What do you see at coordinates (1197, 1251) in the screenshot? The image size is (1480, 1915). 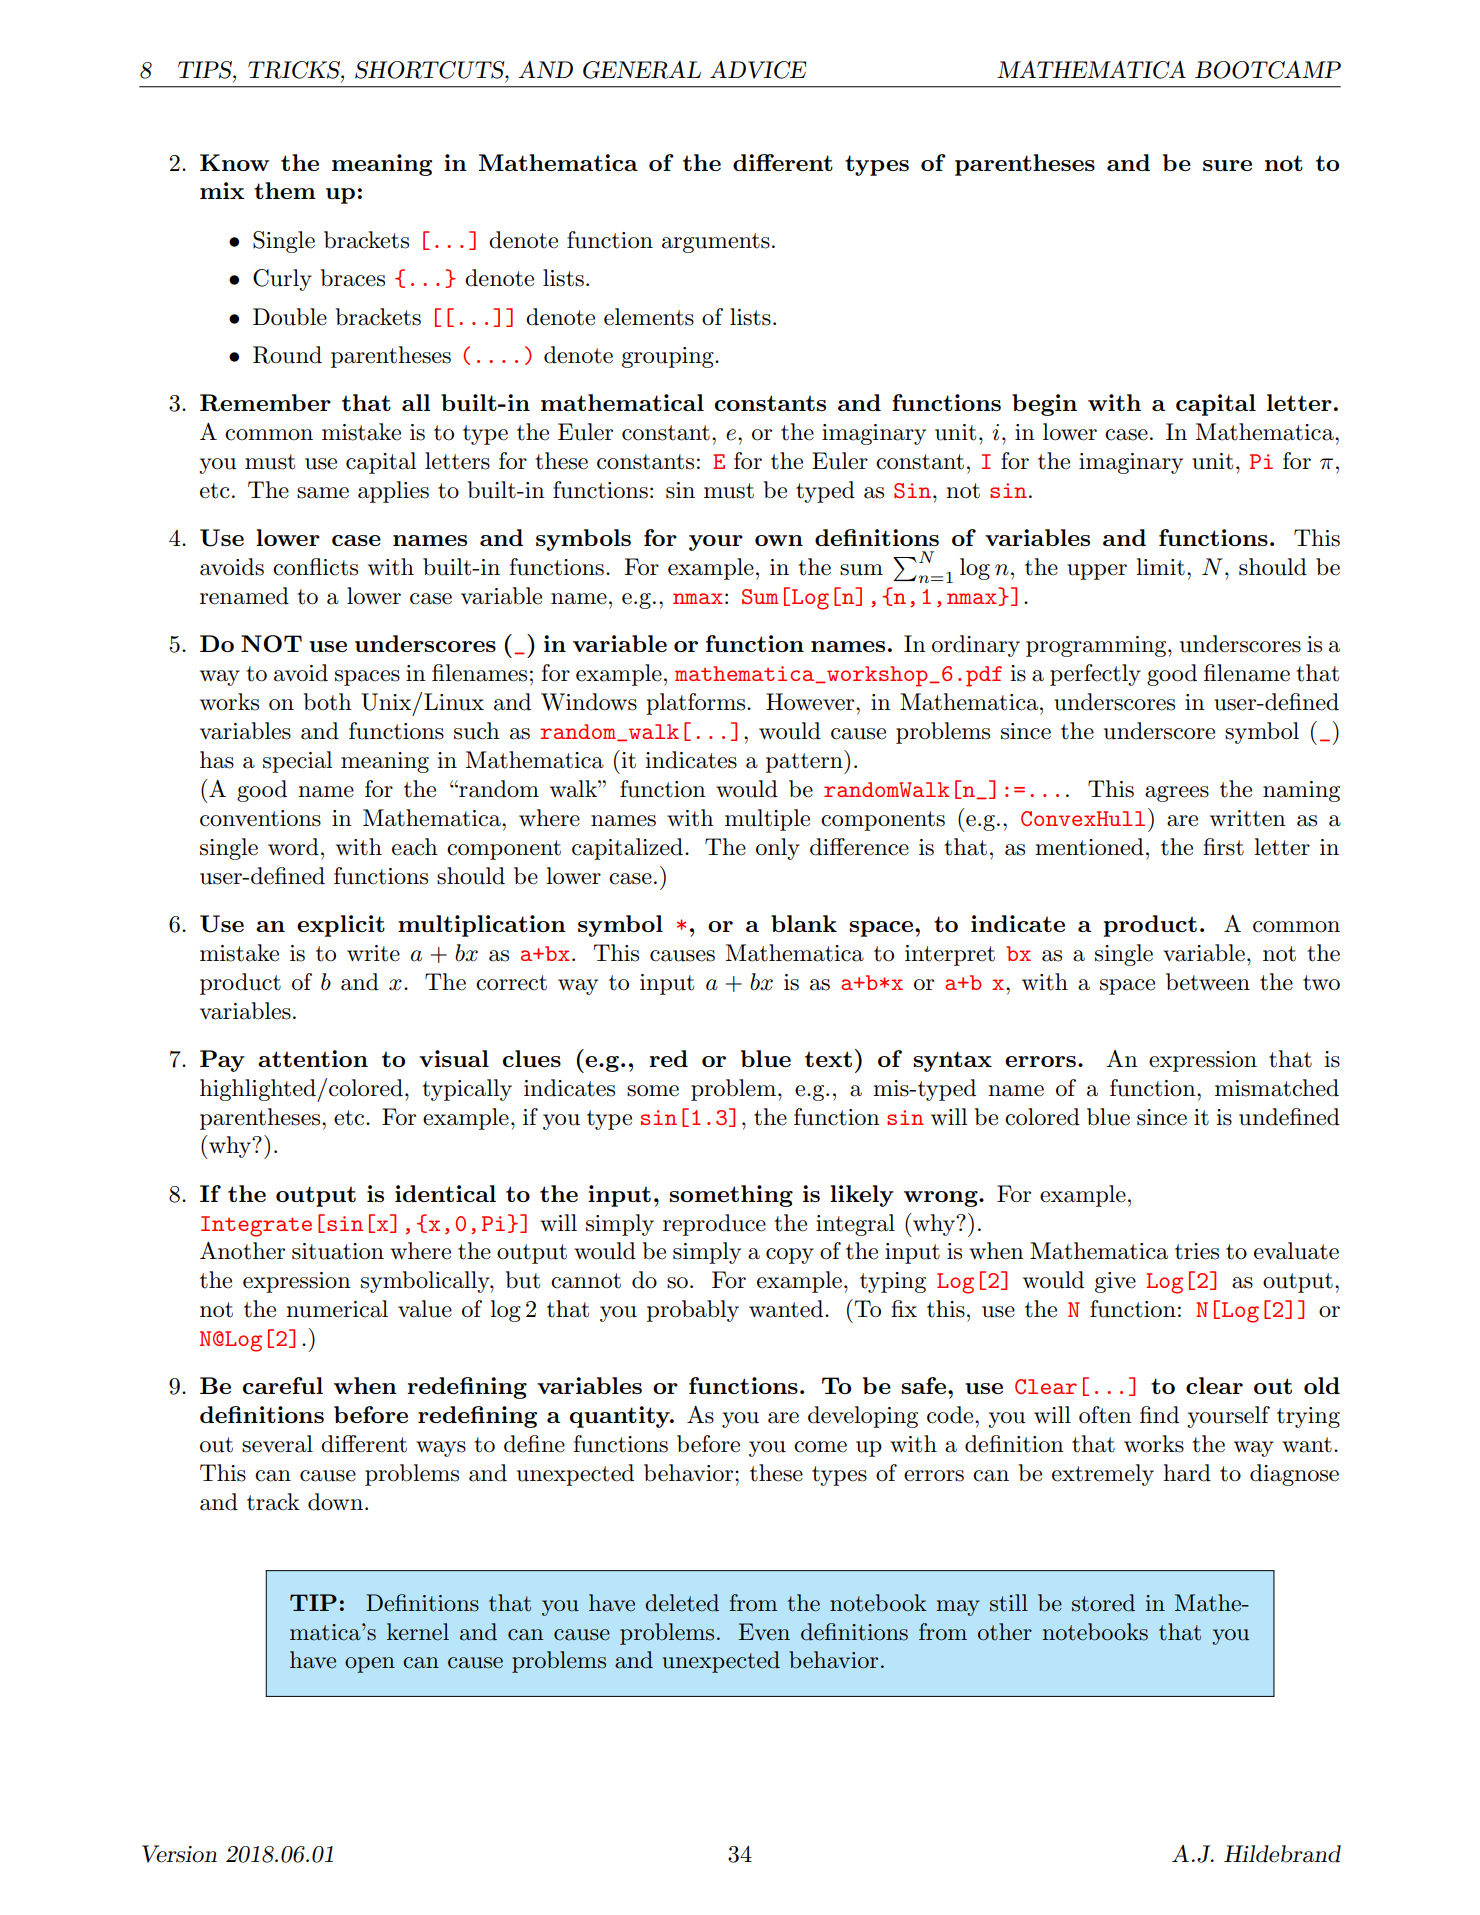 I see `tries` at bounding box center [1197, 1251].
